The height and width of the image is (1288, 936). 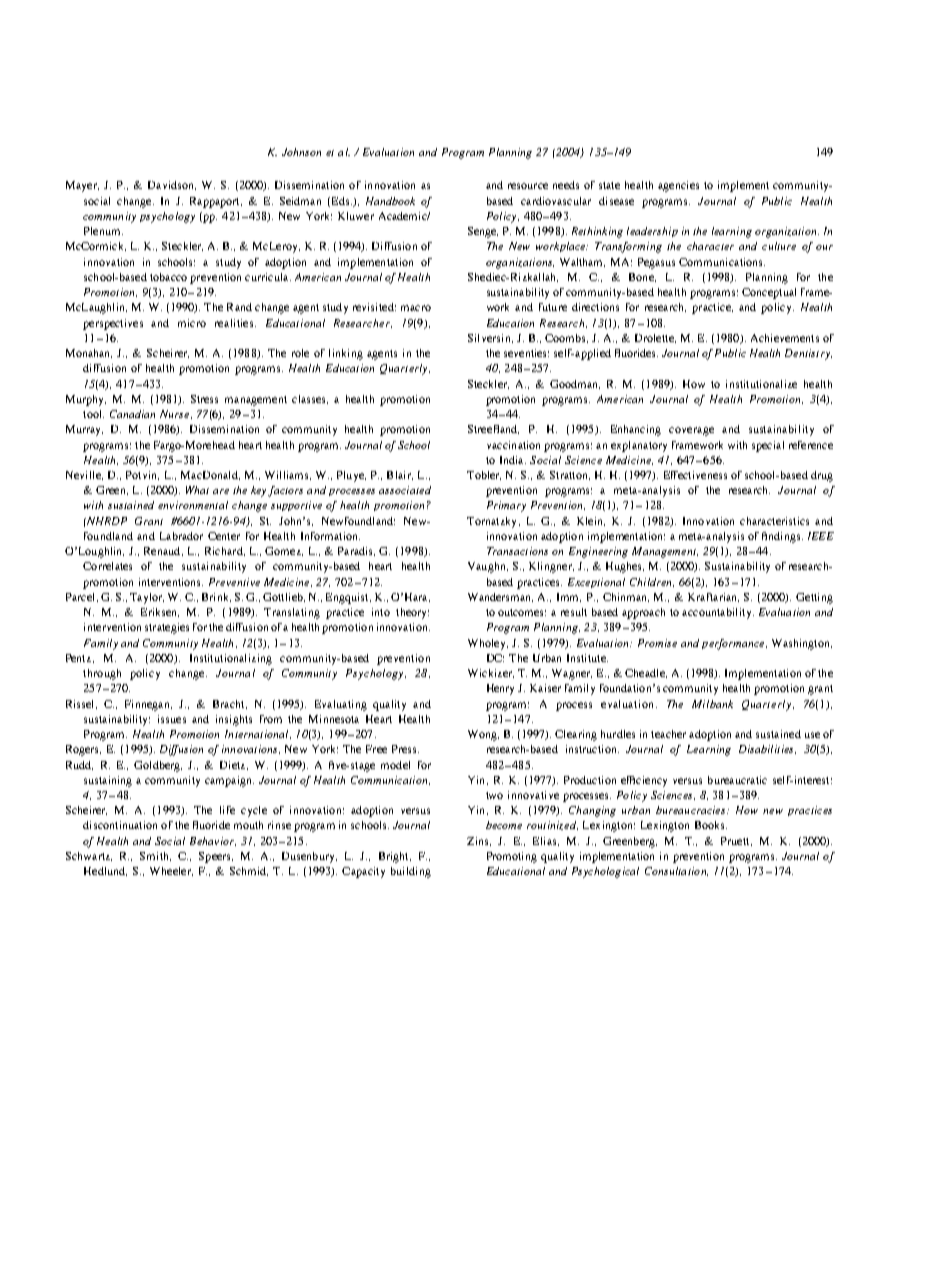 What do you see at coordinates (155, 856) in the image?
I see `Smith` at bounding box center [155, 856].
